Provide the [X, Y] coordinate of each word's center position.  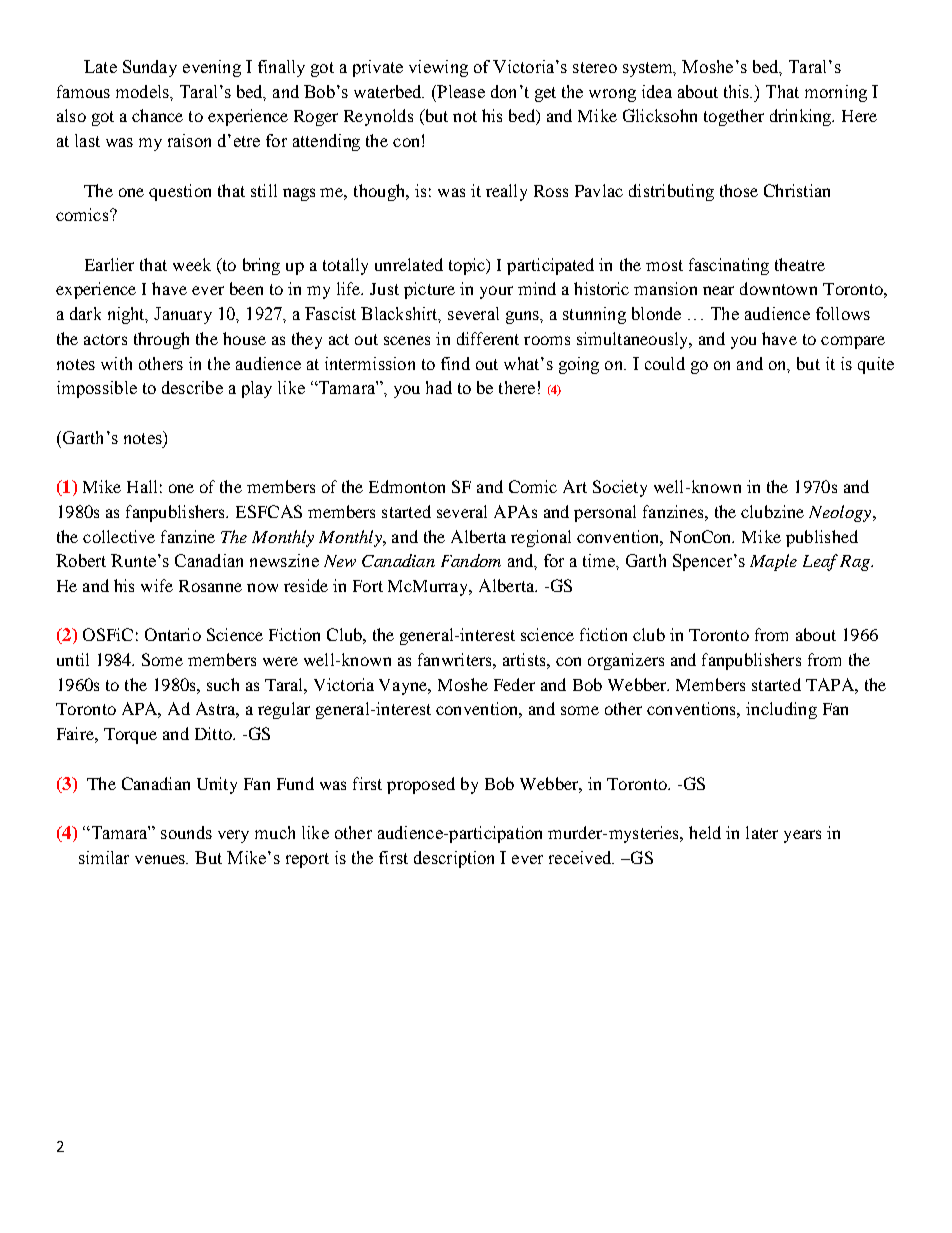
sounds [186, 832]
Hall [142, 486]
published [822, 538]
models [143, 91]
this [738, 91]
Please [460, 91]
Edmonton [407, 486]
